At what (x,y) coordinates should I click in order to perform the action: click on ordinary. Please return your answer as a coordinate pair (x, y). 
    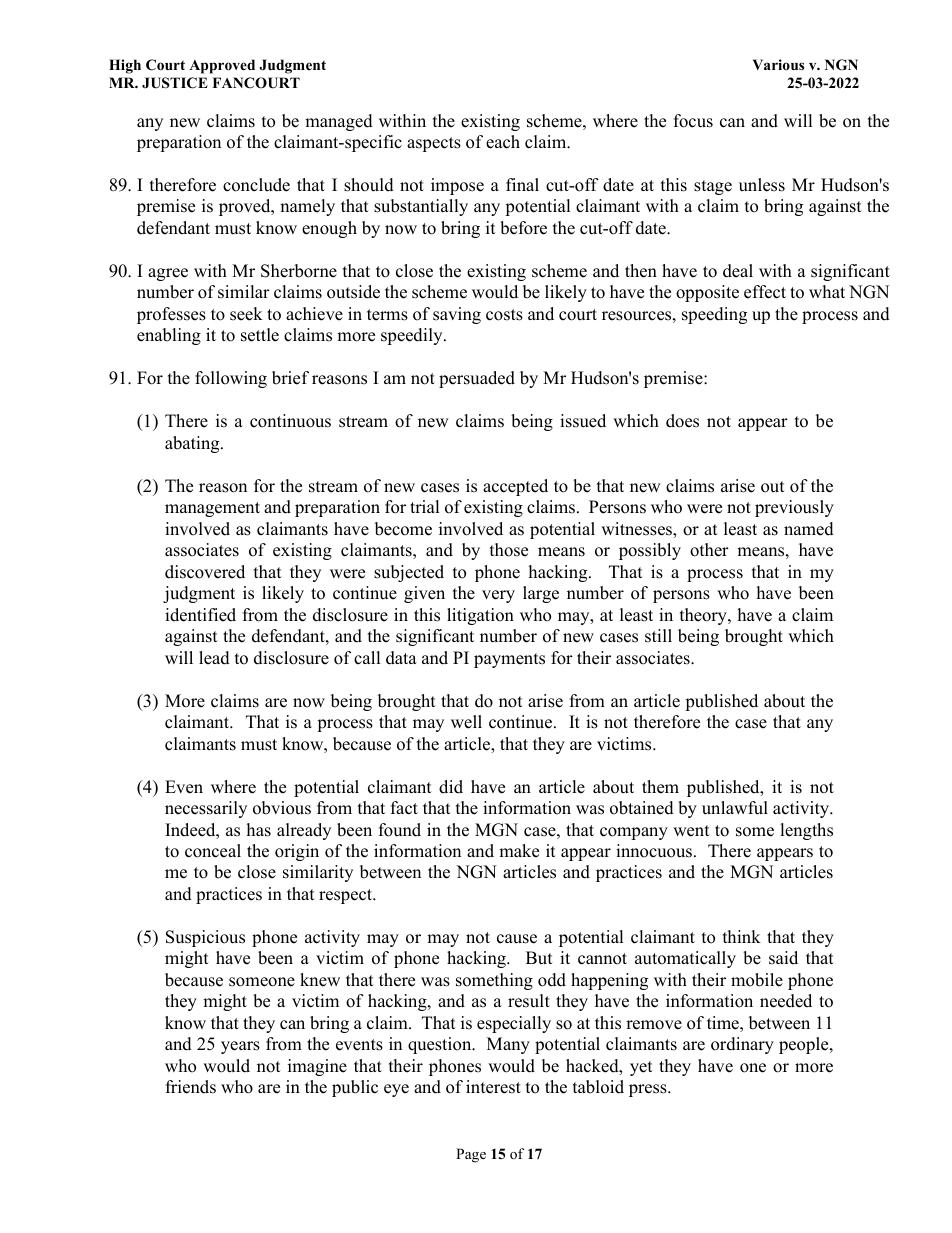
    Looking at the image, I should click on (742, 1045).
